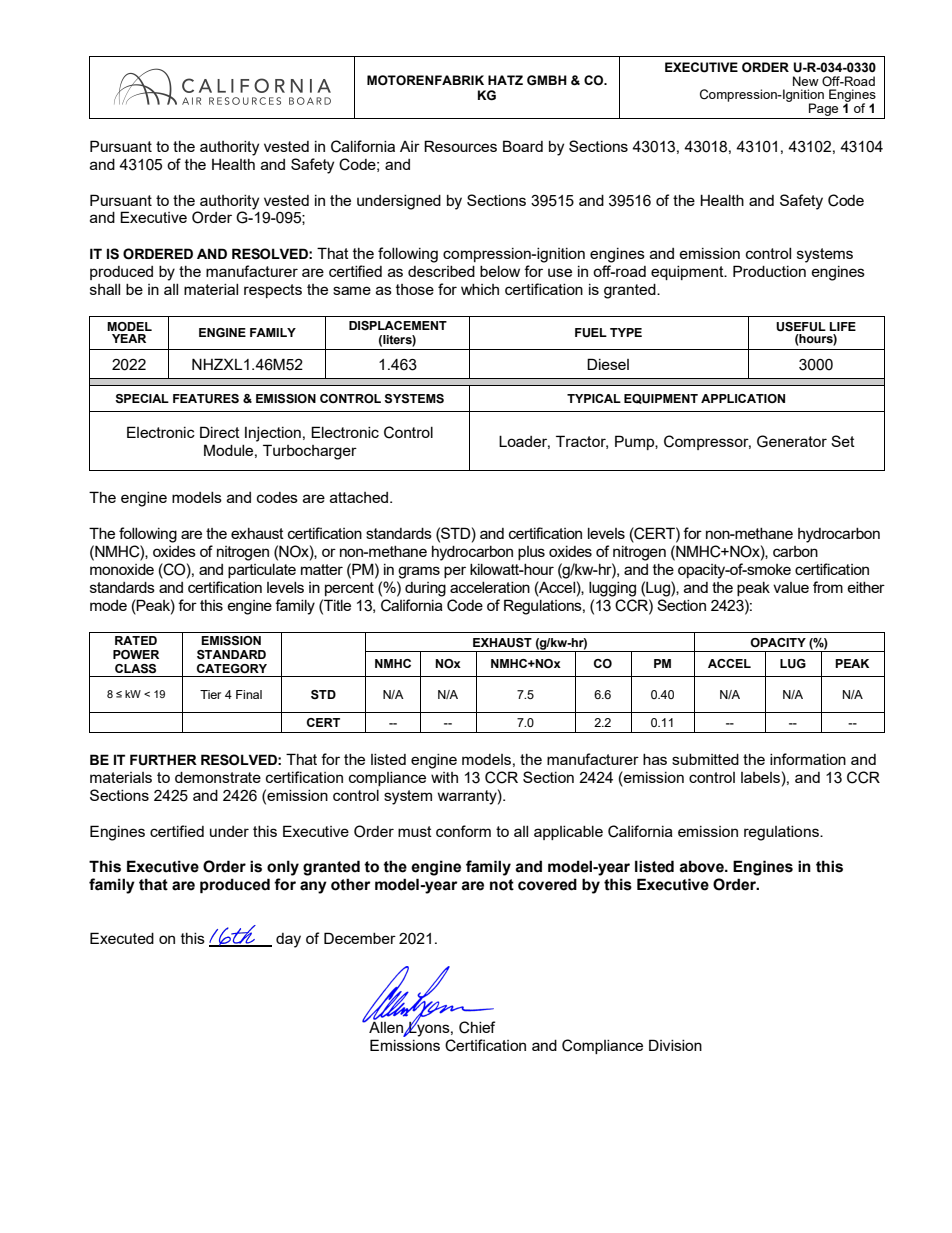 The height and width of the screenshot is (1233, 952). What do you see at coordinates (477, 1027) in the screenshot?
I see `Chief` at bounding box center [477, 1027].
